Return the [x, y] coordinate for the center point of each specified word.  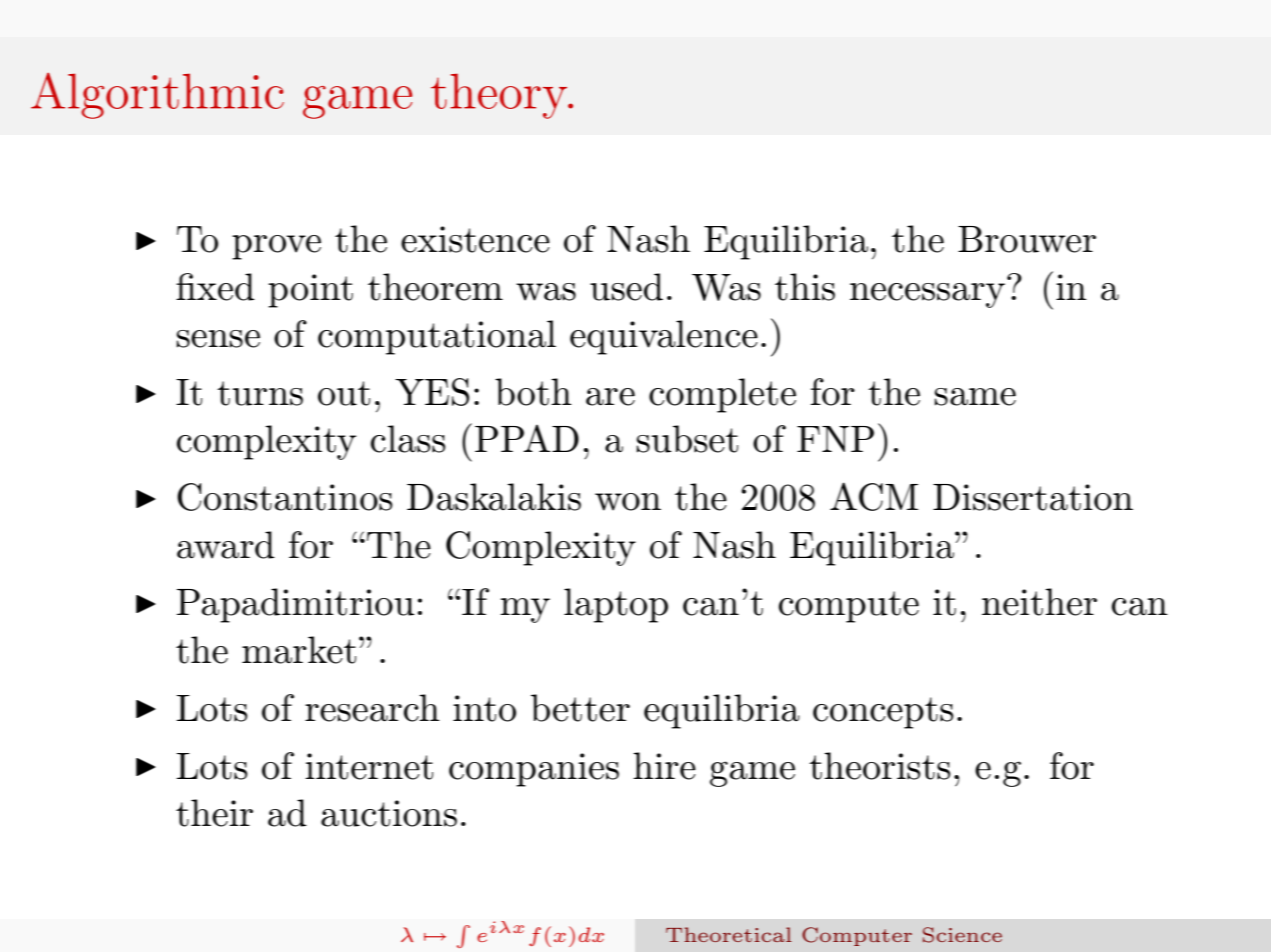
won [628, 502]
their [214, 813]
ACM [874, 496]
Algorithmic [157, 95]
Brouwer [1027, 239]
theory [500, 96]
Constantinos [284, 497]
